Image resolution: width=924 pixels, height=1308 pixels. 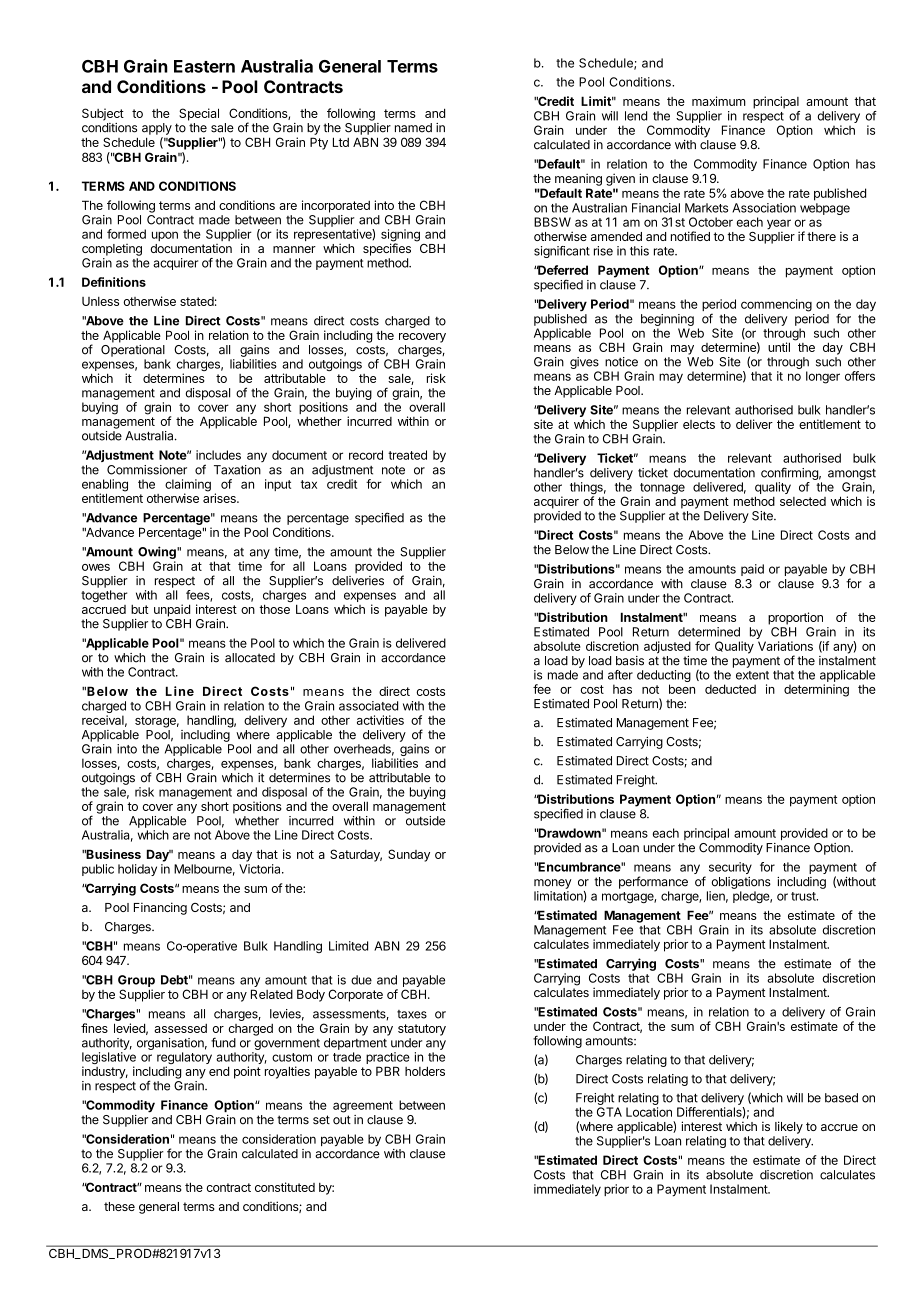 What do you see at coordinates (413, 128) in the screenshot?
I see `named` at bounding box center [413, 128].
